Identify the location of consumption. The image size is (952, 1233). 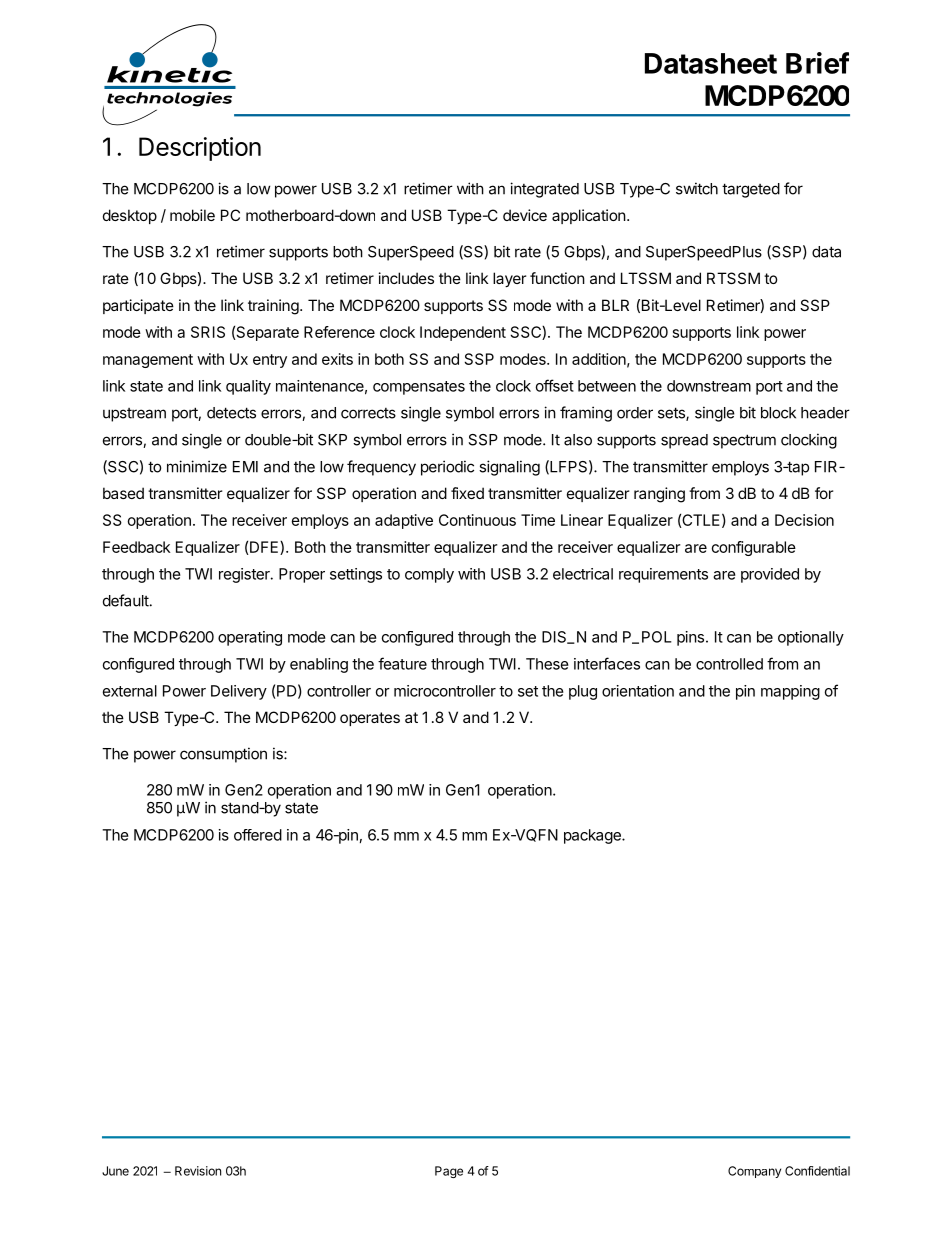
(223, 755).
